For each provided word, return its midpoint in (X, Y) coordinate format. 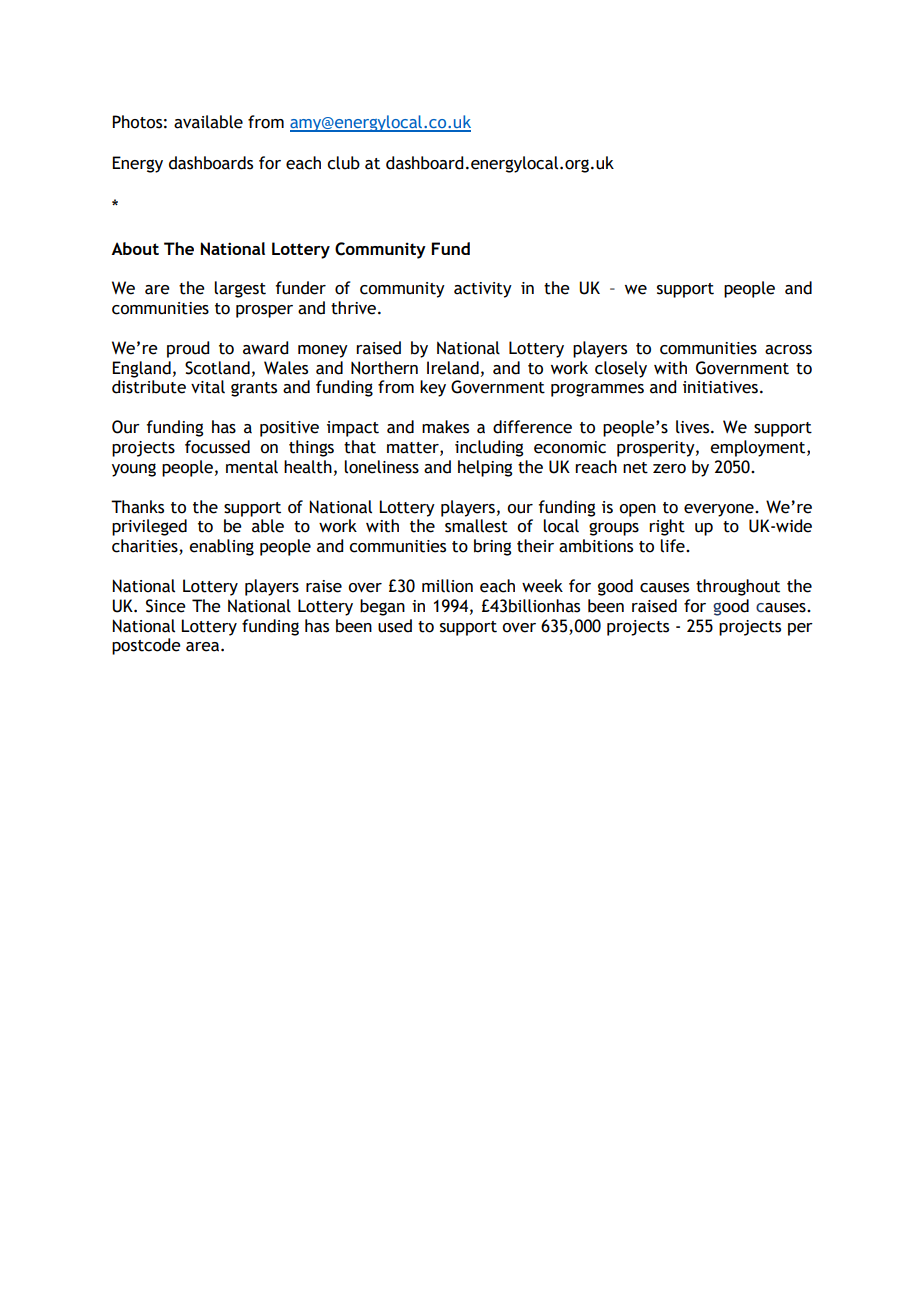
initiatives (720, 387)
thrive (355, 308)
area (204, 647)
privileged (149, 527)
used (395, 626)
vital (208, 387)
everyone (720, 510)
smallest (476, 526)
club (343, 163)
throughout (738, 587)
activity (483, 290)
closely (621, 369)
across (788, 350)
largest (240, 289)
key (433, 388)
